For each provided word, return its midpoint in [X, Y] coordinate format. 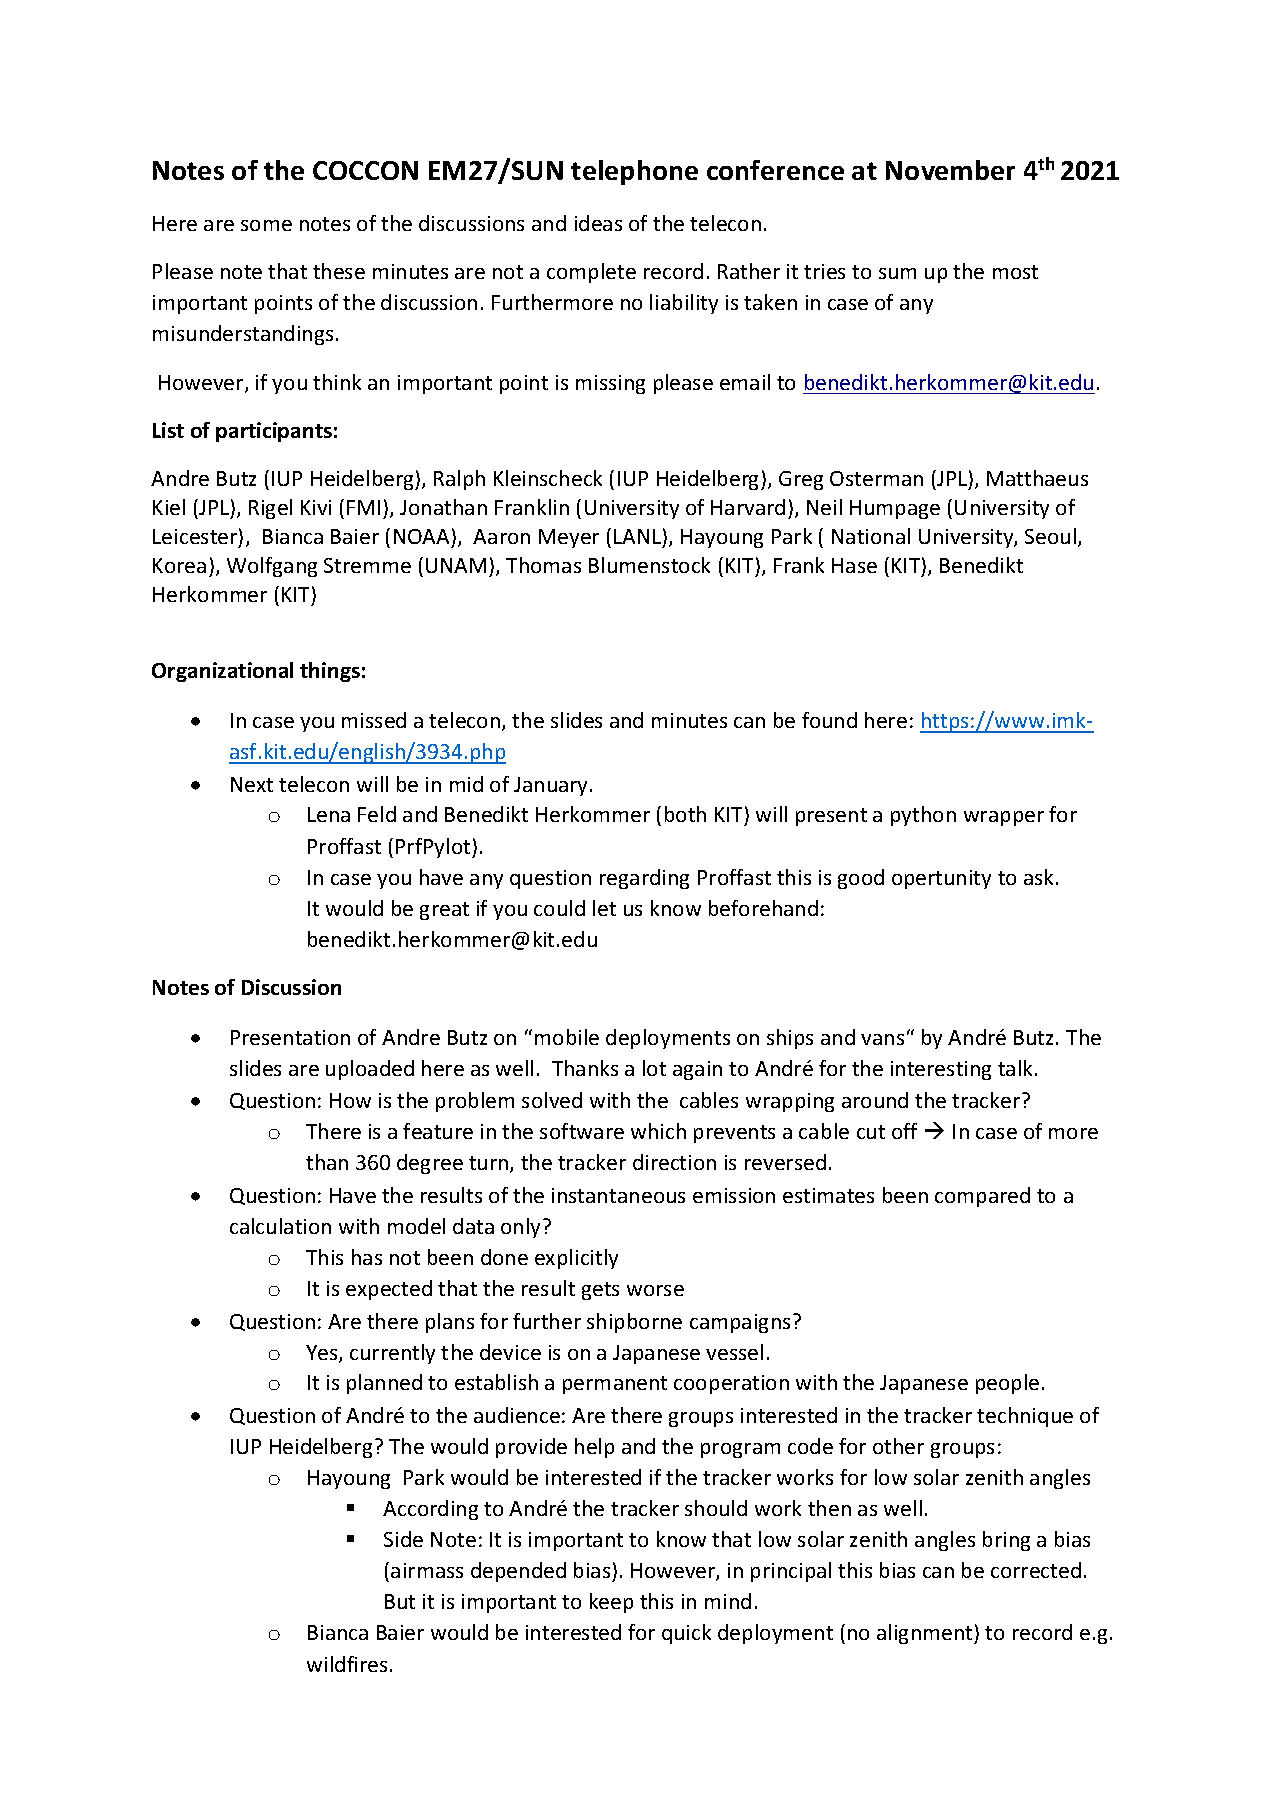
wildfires [347, 1664]
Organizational [222, 672]
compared [982, 1197]
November [950, 170]
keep [611, 1603]
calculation [280, 1226]
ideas [598, 223]
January [552, 786]
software [582, 1131]
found [829, 720]
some [266, 225]
